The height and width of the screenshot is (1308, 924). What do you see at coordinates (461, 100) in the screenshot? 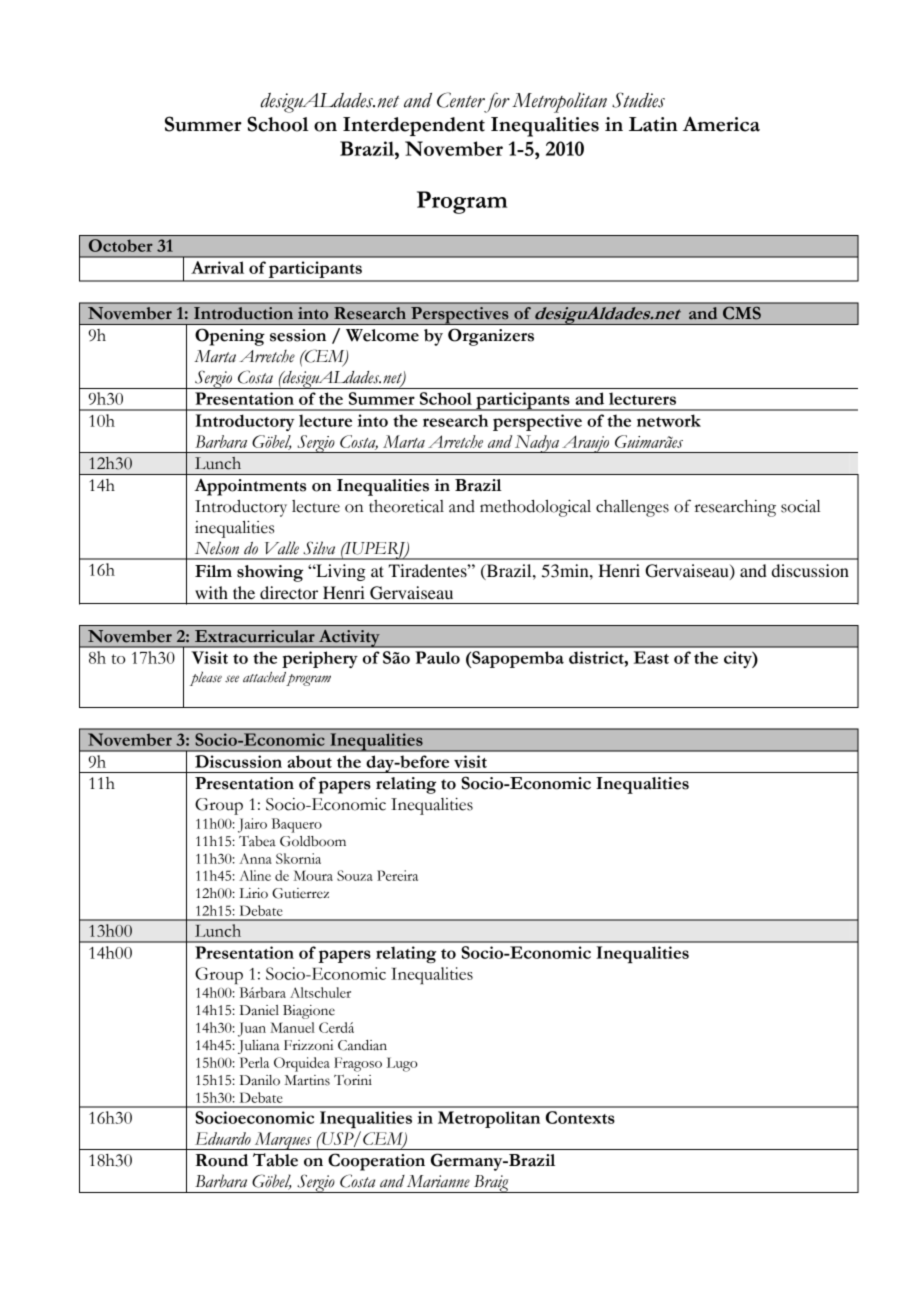
I see `Center` at bounding box center [461, 100].
